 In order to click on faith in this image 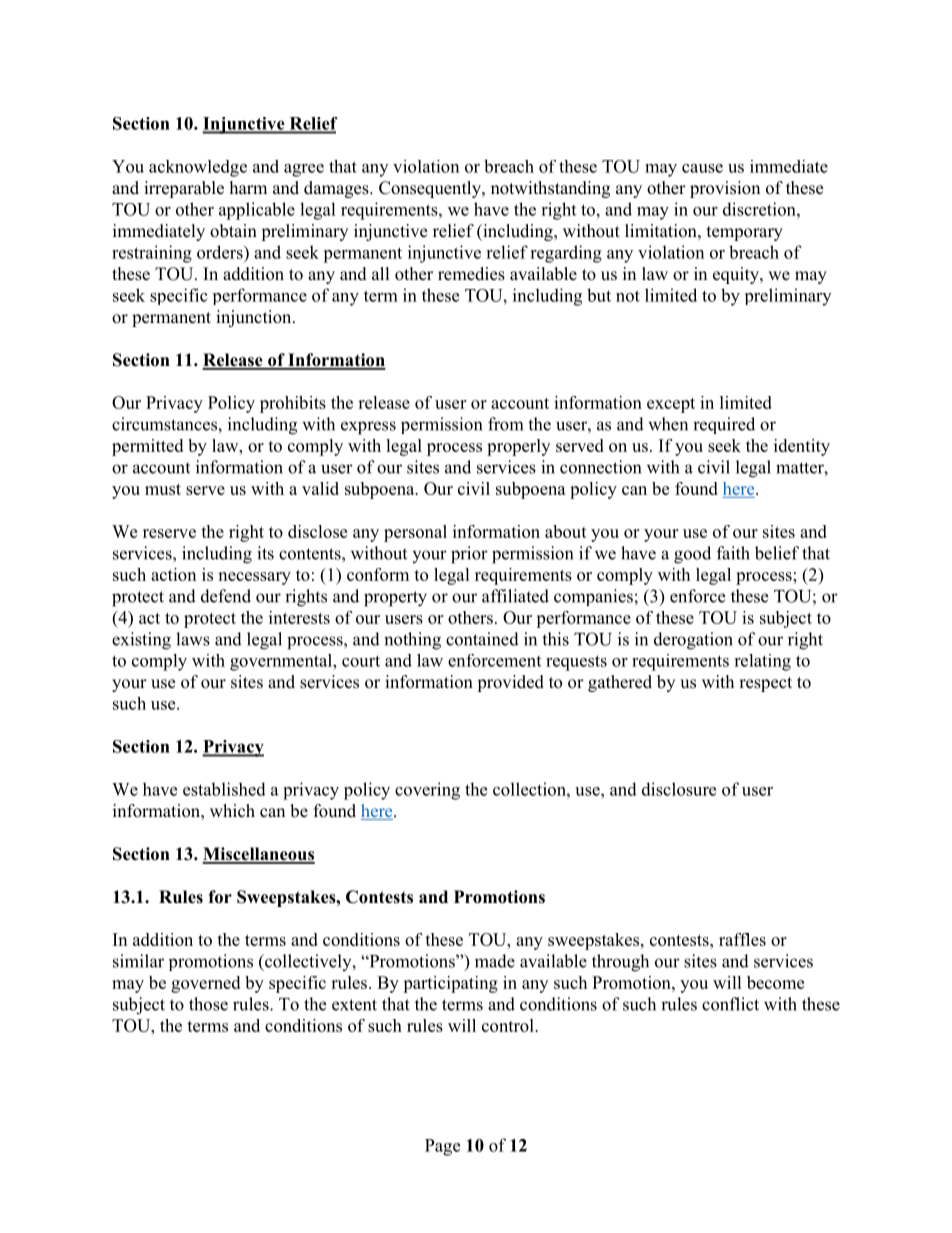, I will do `click(733, 553)`.
